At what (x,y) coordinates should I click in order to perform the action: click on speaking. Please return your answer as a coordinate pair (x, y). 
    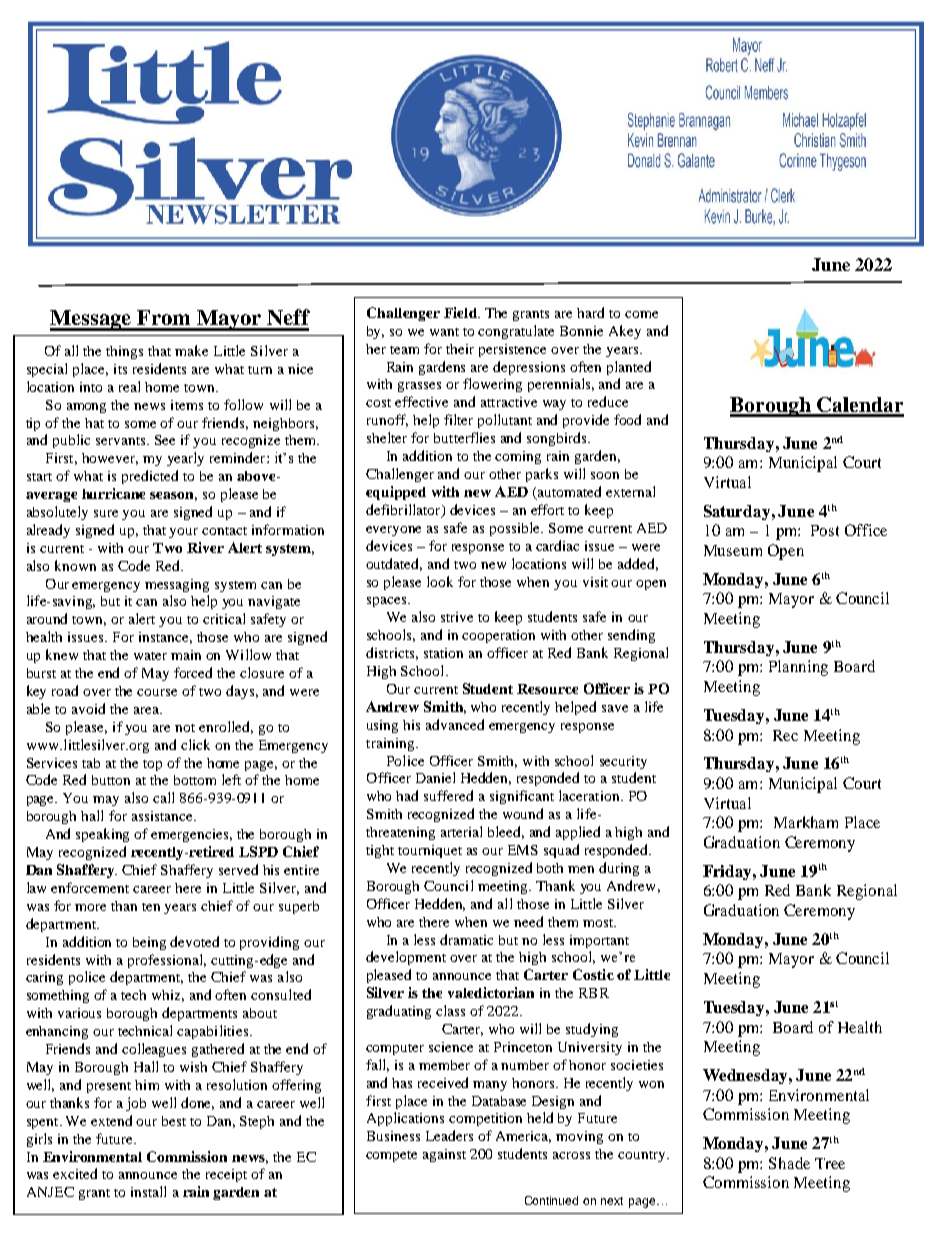
    Looking at the image, I should click on (102, 835).
